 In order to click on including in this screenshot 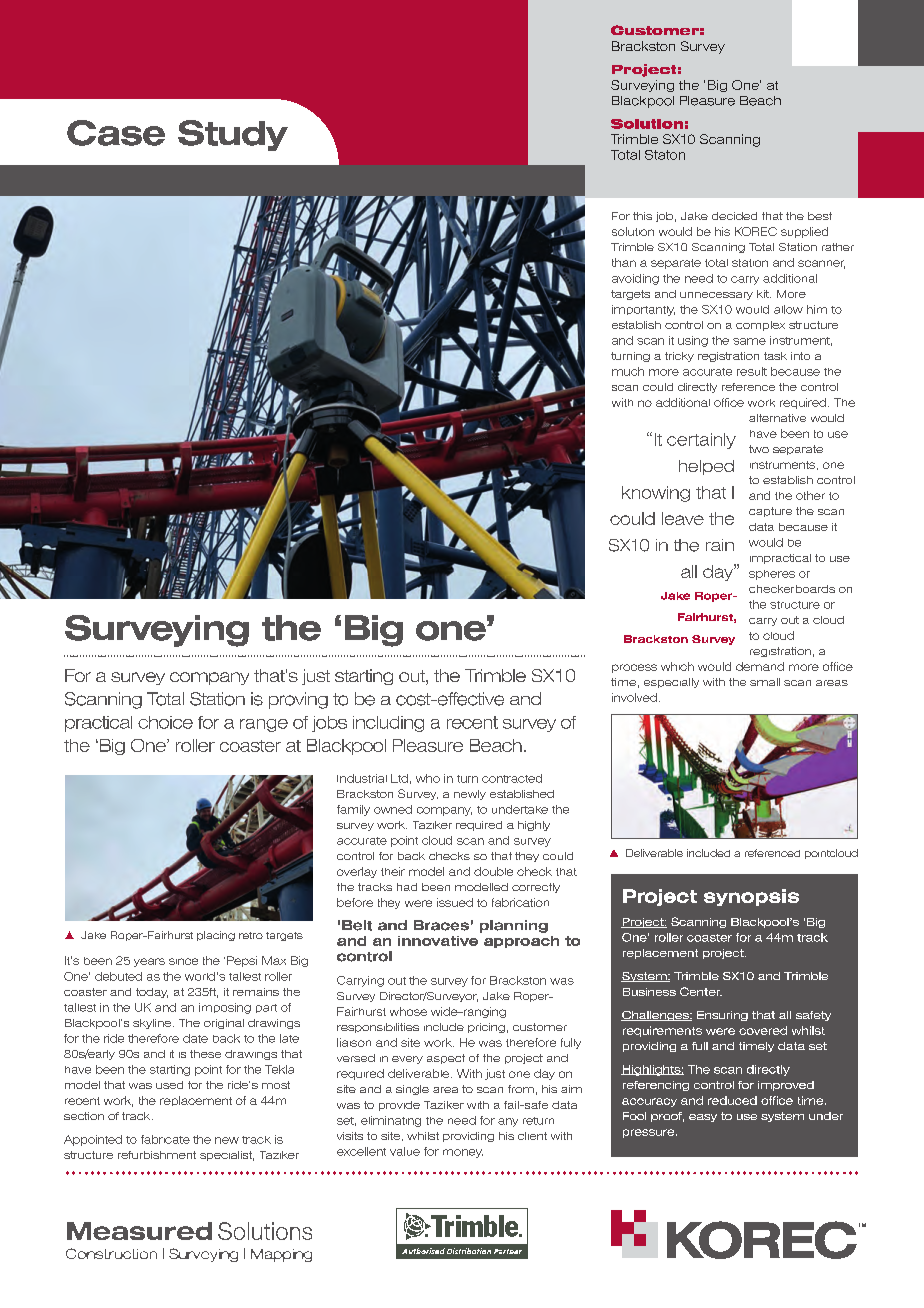, I will do `click(388, 724)`.
